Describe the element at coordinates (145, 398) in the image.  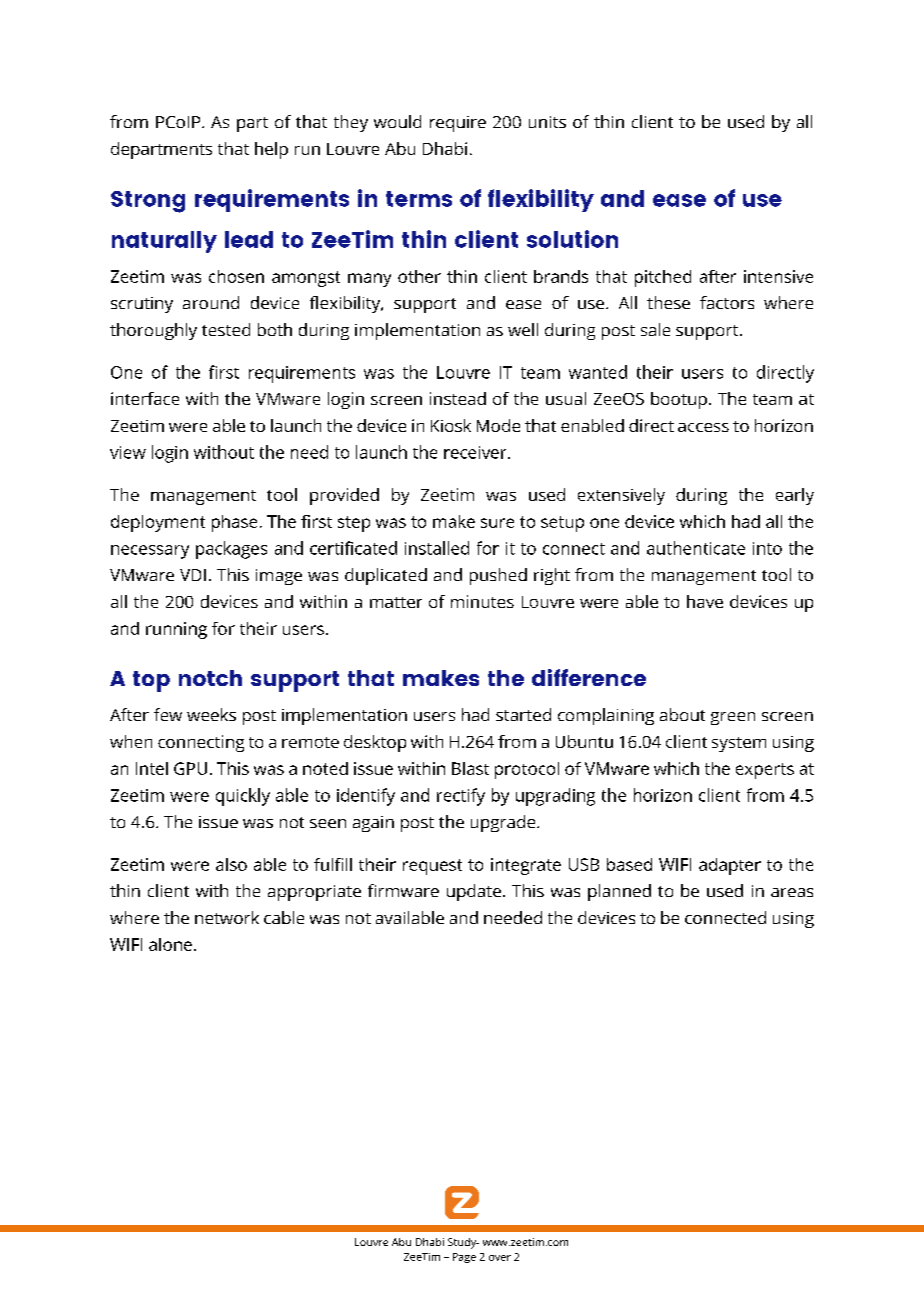
I see `interface` at that location.
